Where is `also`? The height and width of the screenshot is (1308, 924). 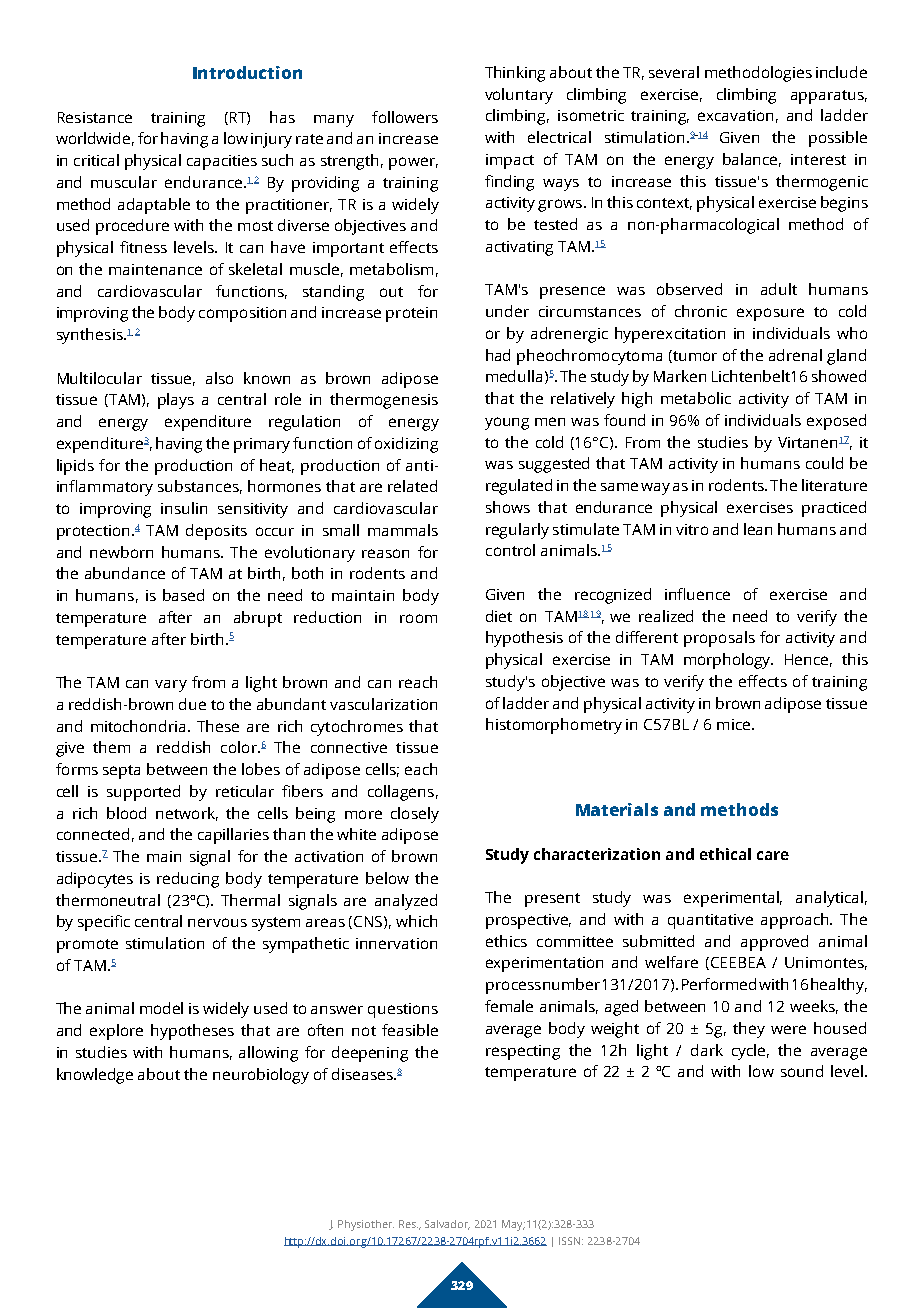 also is located at coordinates (219, 378).
